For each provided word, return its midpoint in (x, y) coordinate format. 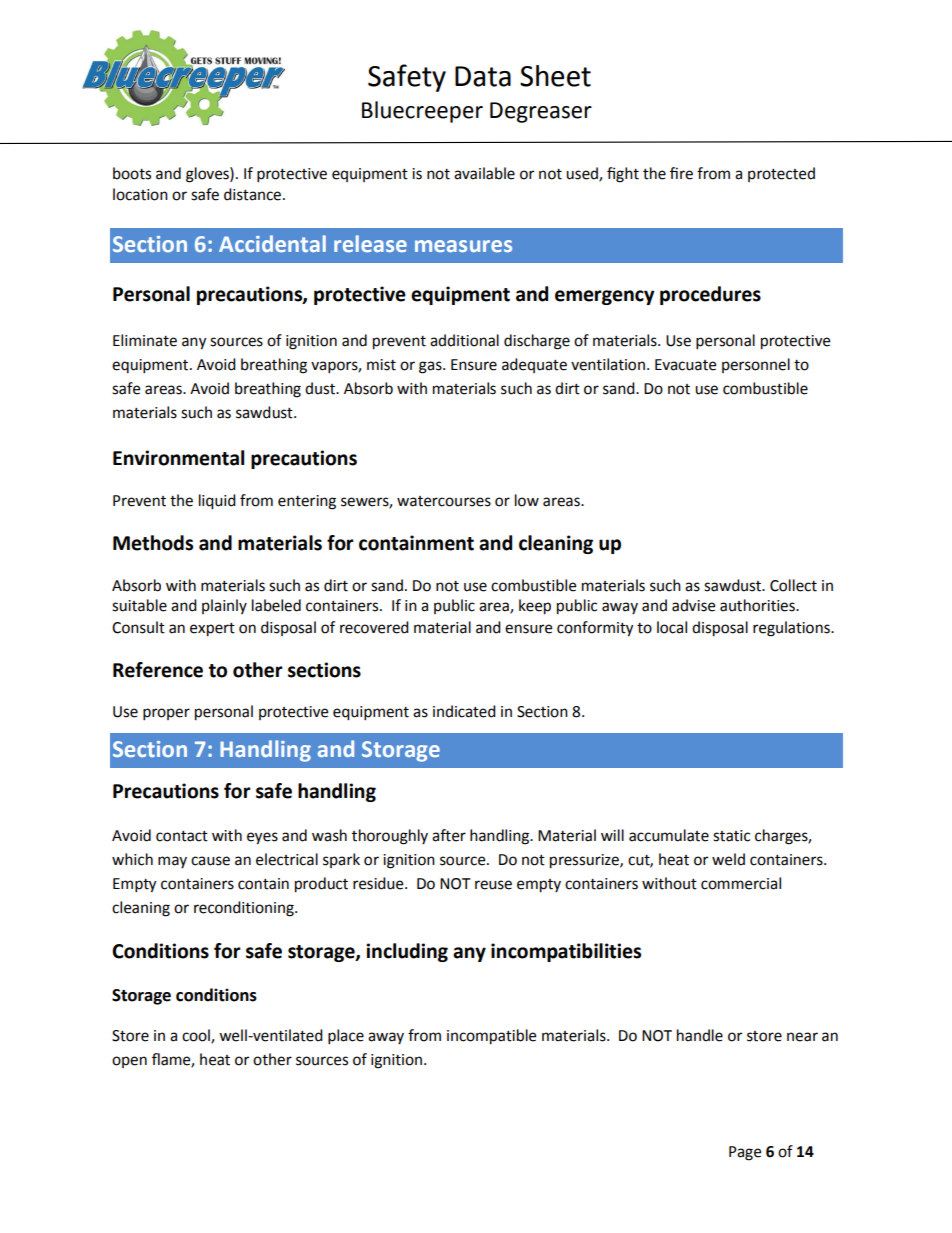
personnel (756, 365)
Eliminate (145, 340)
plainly (224, 606)
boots (132, 173)
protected (781, 174)
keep (535, 607)
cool (197, 1036)
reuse (493, 885)
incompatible (491, 1037)
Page (745, 1153)
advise (693, 605)
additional (464, 340)
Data (483, 76)
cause (210, 861)
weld (728, 859)
